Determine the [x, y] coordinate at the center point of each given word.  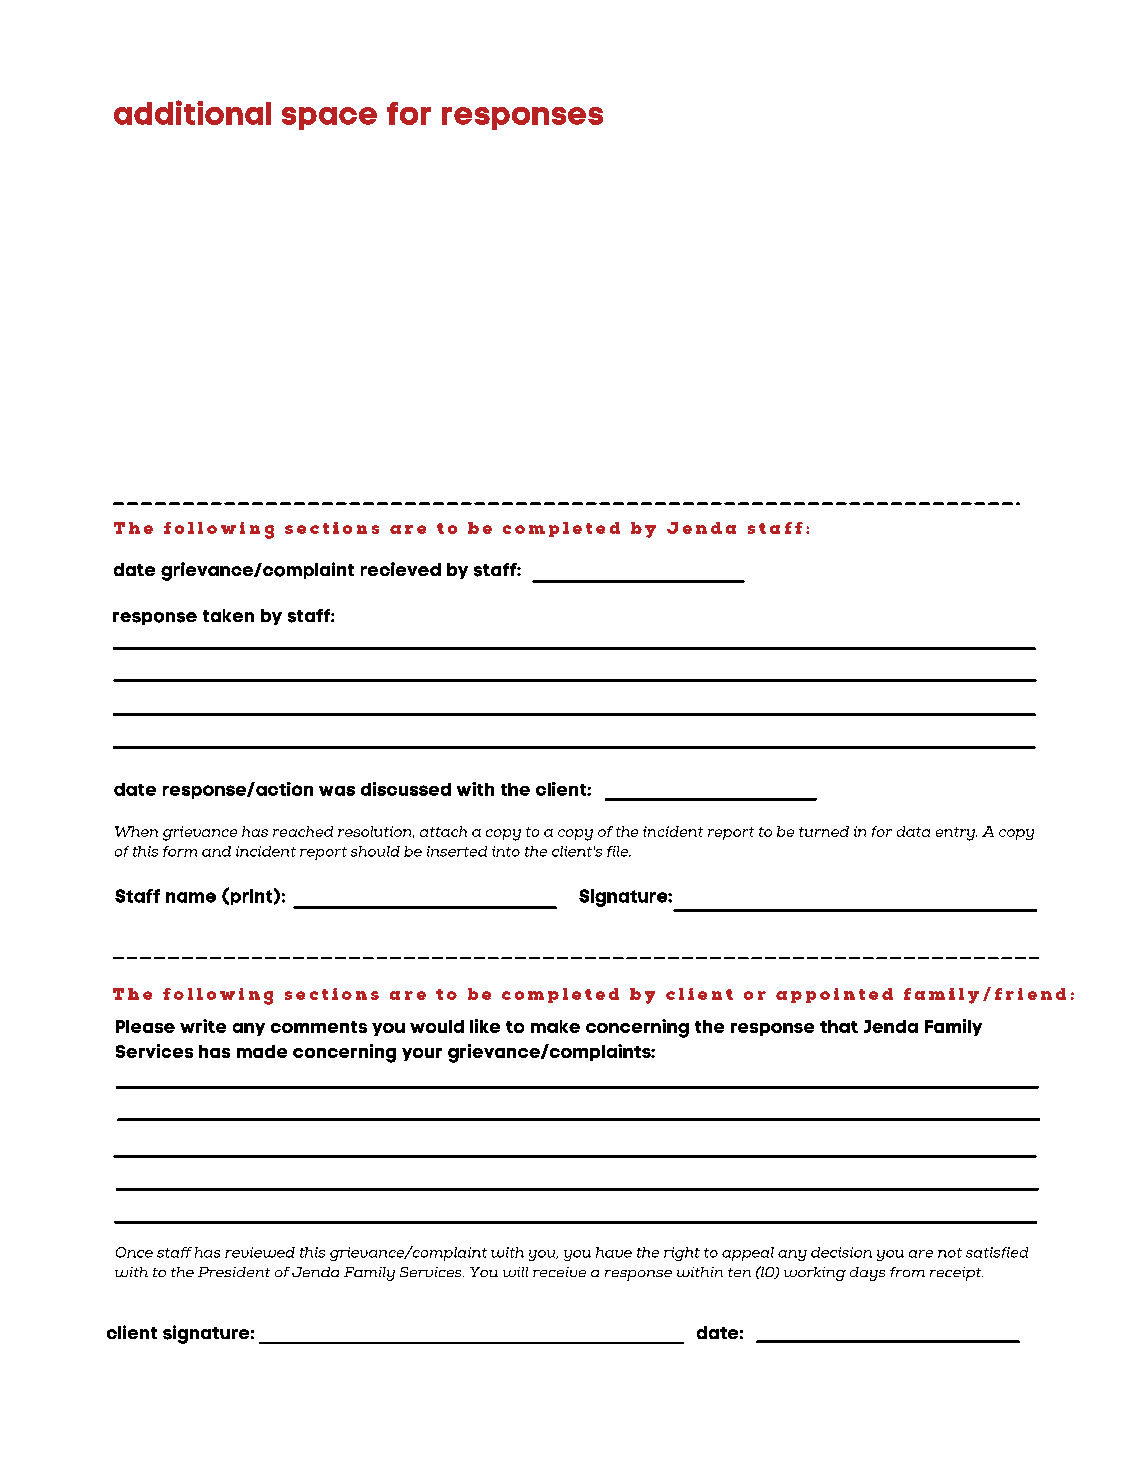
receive [559, 1272]
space [329, 118]
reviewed [260, 1252]
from [907, 1272]
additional [192, 112]
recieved [401, 569]
